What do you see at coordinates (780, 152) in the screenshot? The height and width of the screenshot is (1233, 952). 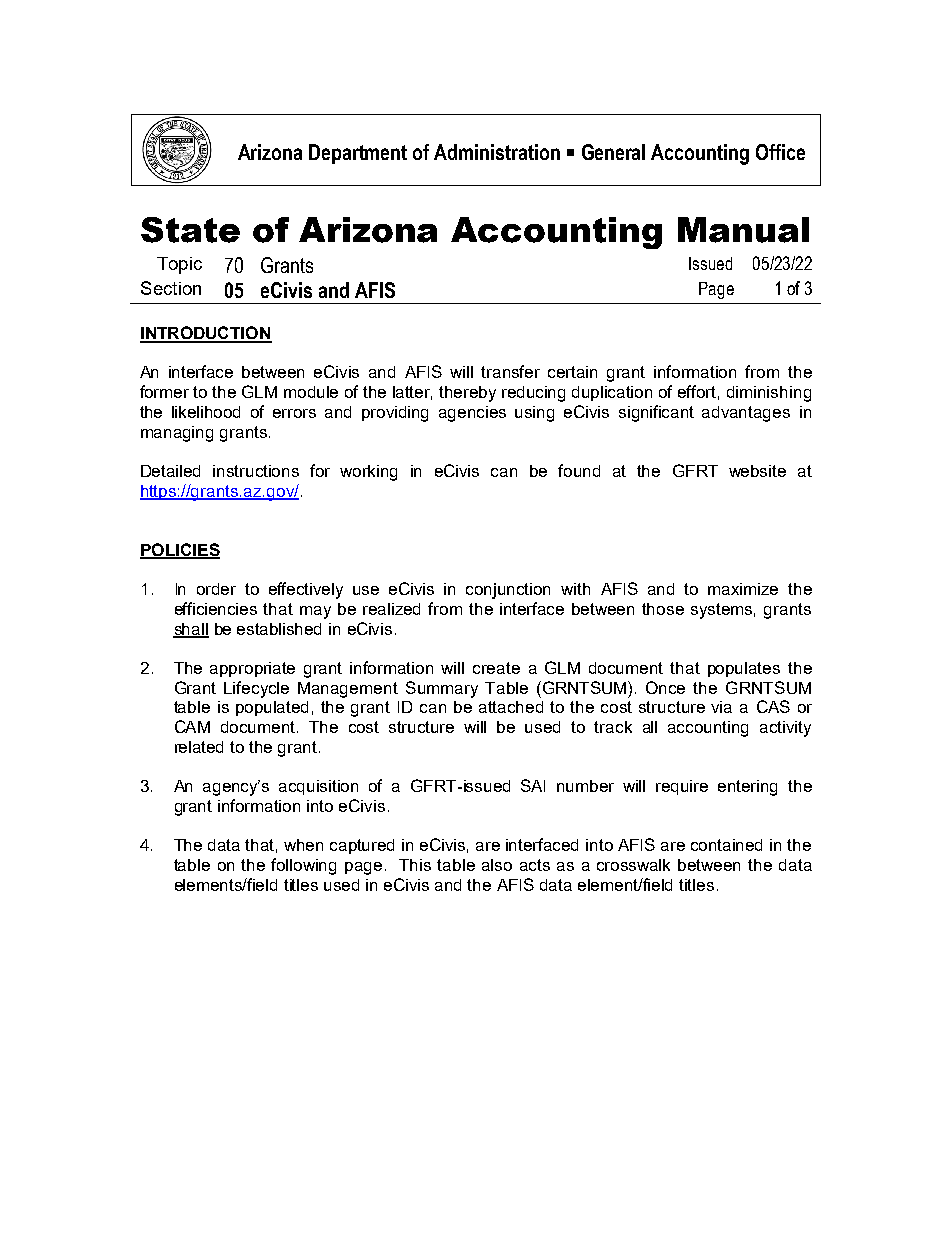 I see `Office` at bounding box center [780, 152].
